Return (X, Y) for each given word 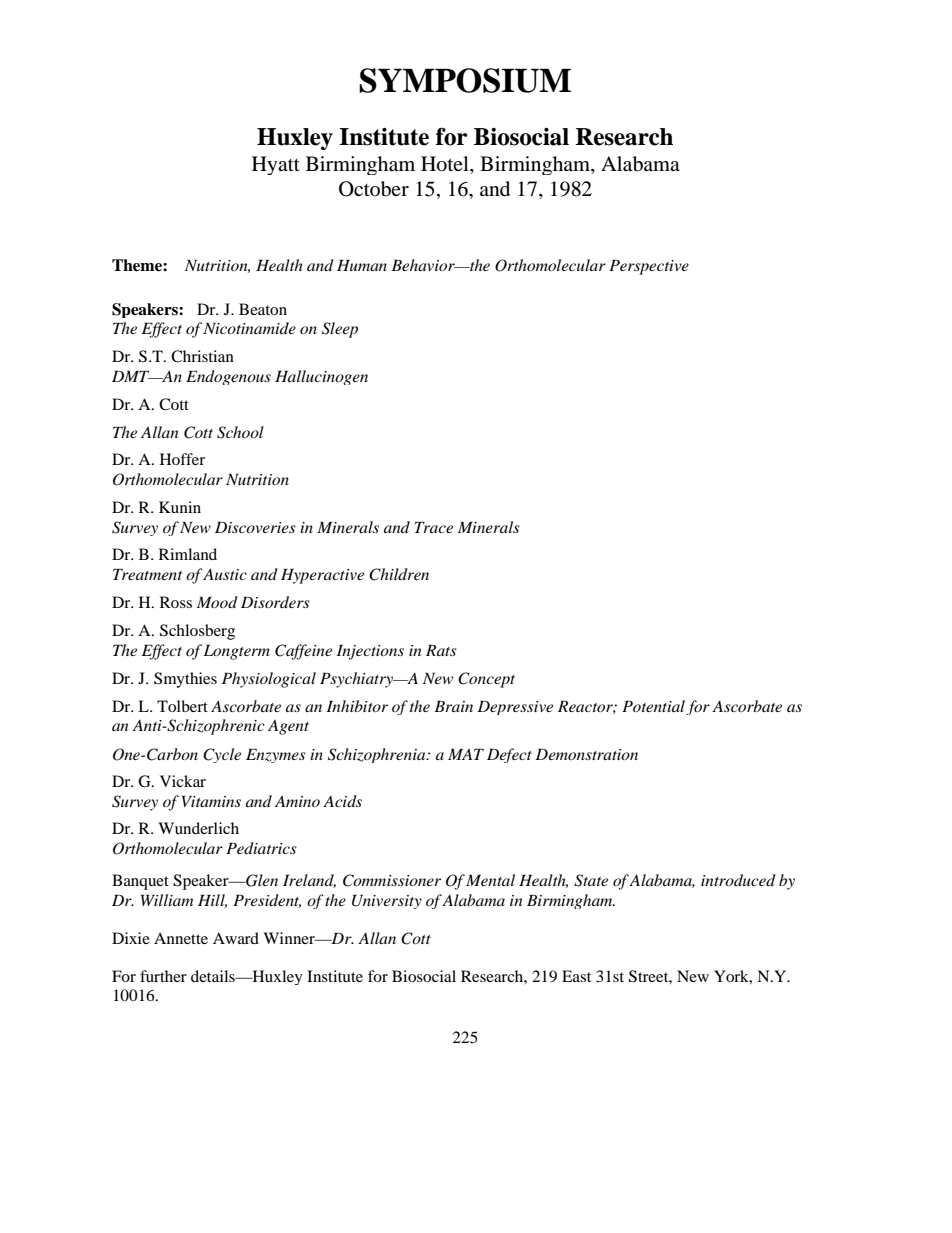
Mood (217, 602)
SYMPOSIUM (465, 80)
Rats (441, 650)
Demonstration (586, 754)
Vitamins (211, 801)
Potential (653, 706)
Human (362, 265)
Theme (138, 265)
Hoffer (182, 459)
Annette (181, 938)
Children (399, 574)
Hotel (446, 164)
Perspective (649, 267)
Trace (434, 527)
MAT (466, 754)
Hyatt (276, 165)
